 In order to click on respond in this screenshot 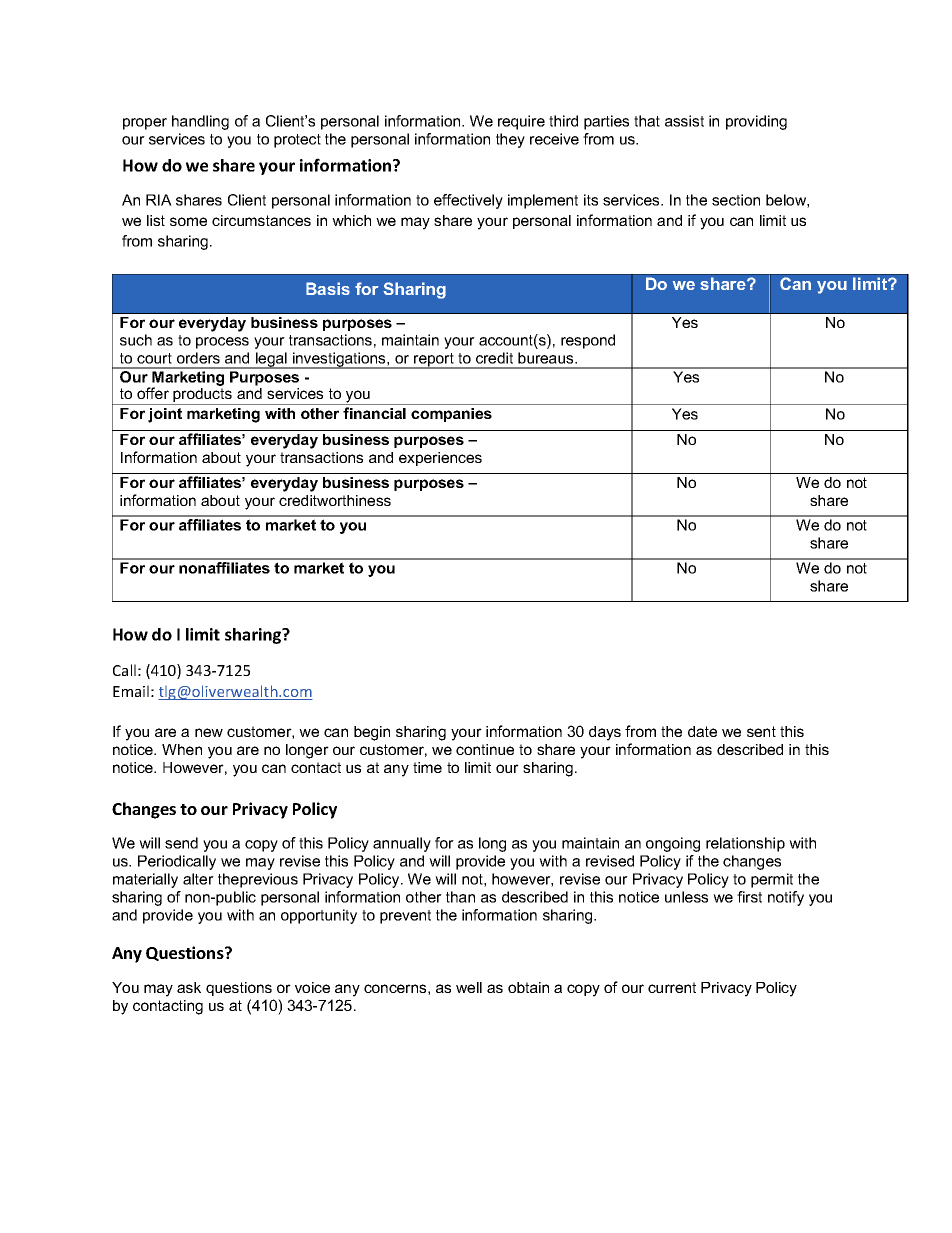, I will do `click(588, 341)`.
